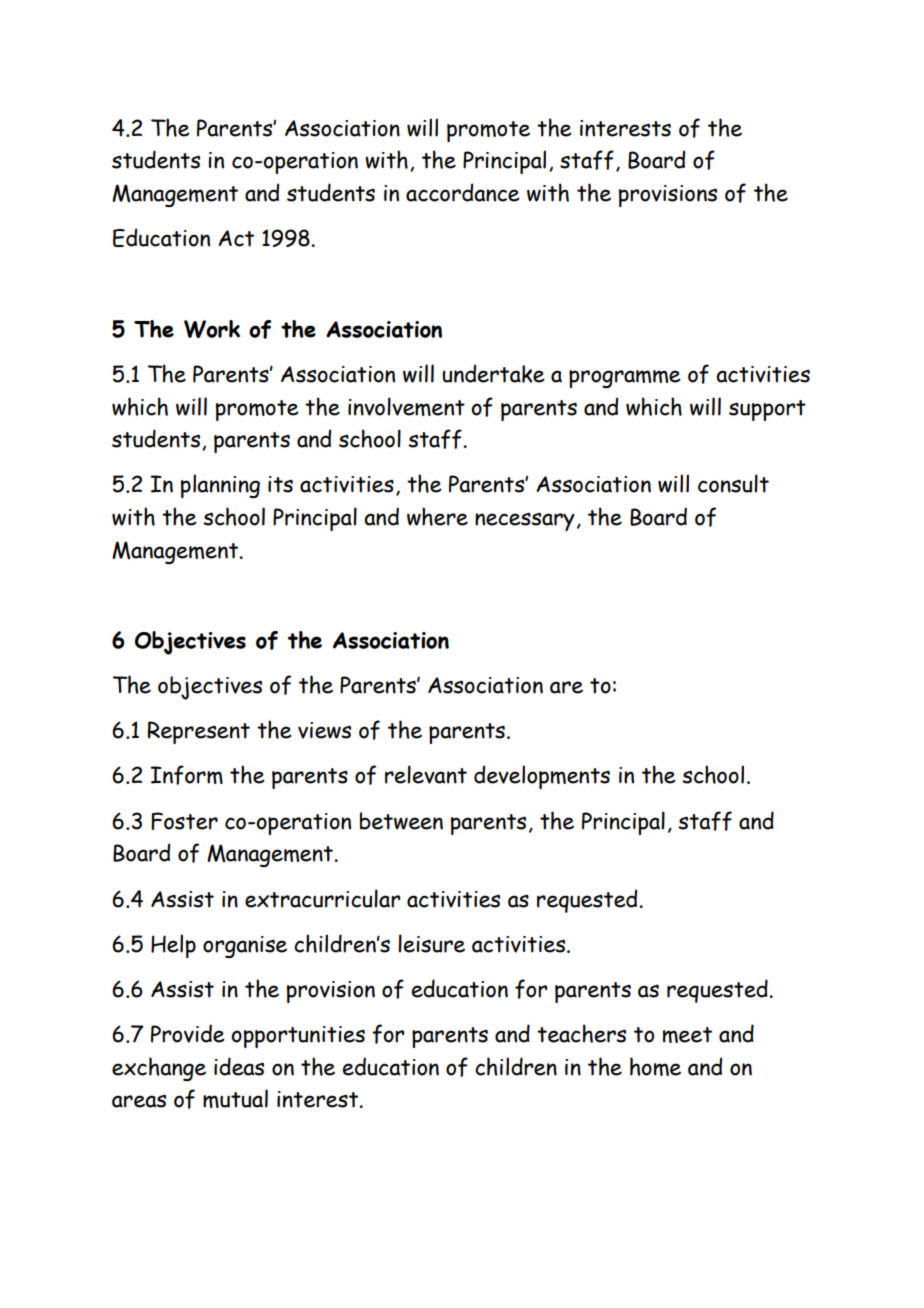 The width and height of the image is (924, 1308). What do you see at coordinates (542, 777) in the image?
I see `developments` at bounding box center [542, 777].
